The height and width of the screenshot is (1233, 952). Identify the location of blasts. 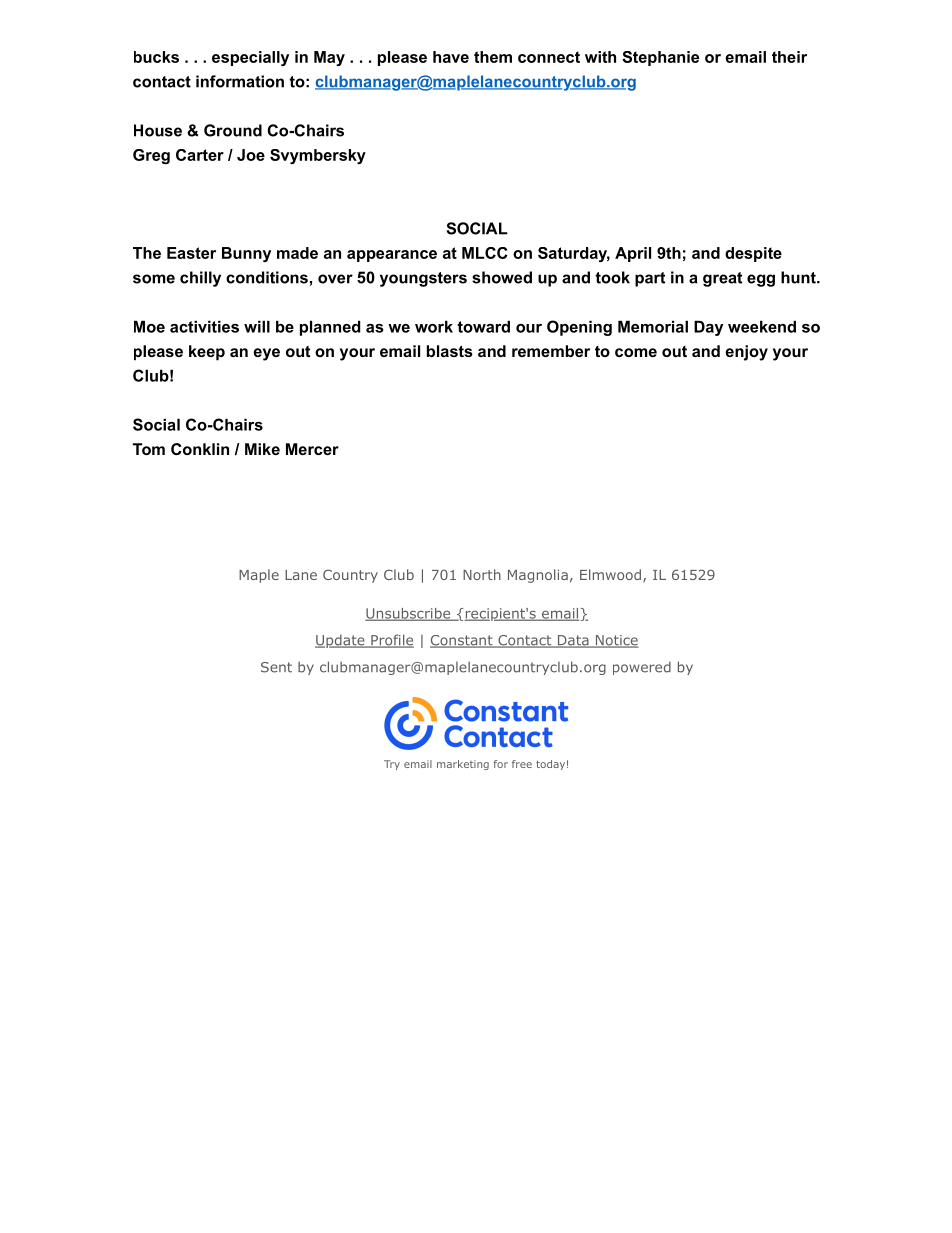
(450, 351).
